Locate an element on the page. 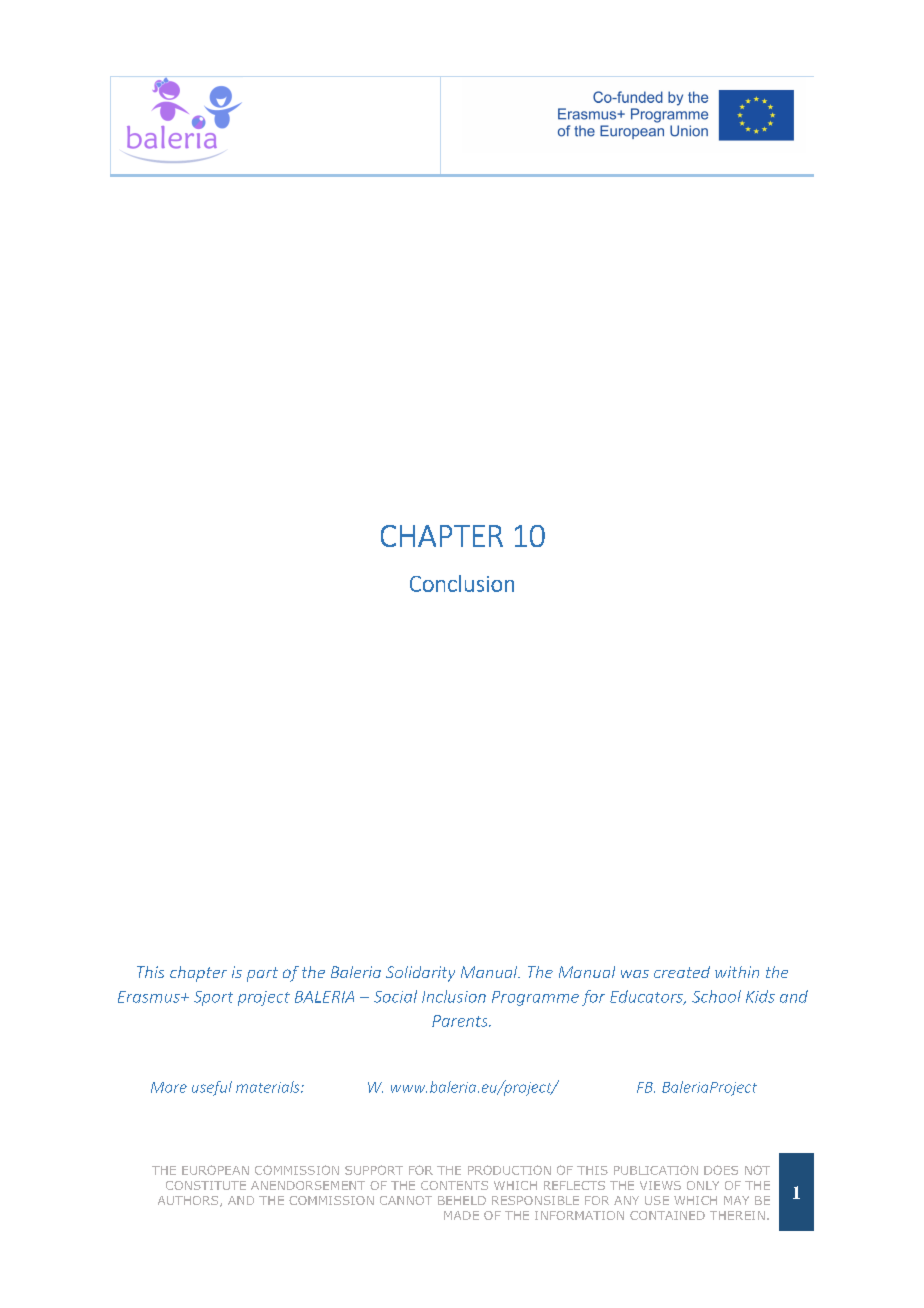 Image resolution: width=924 pixels, height=1308 pixels. useful is located at coordinates (212, 1088).
